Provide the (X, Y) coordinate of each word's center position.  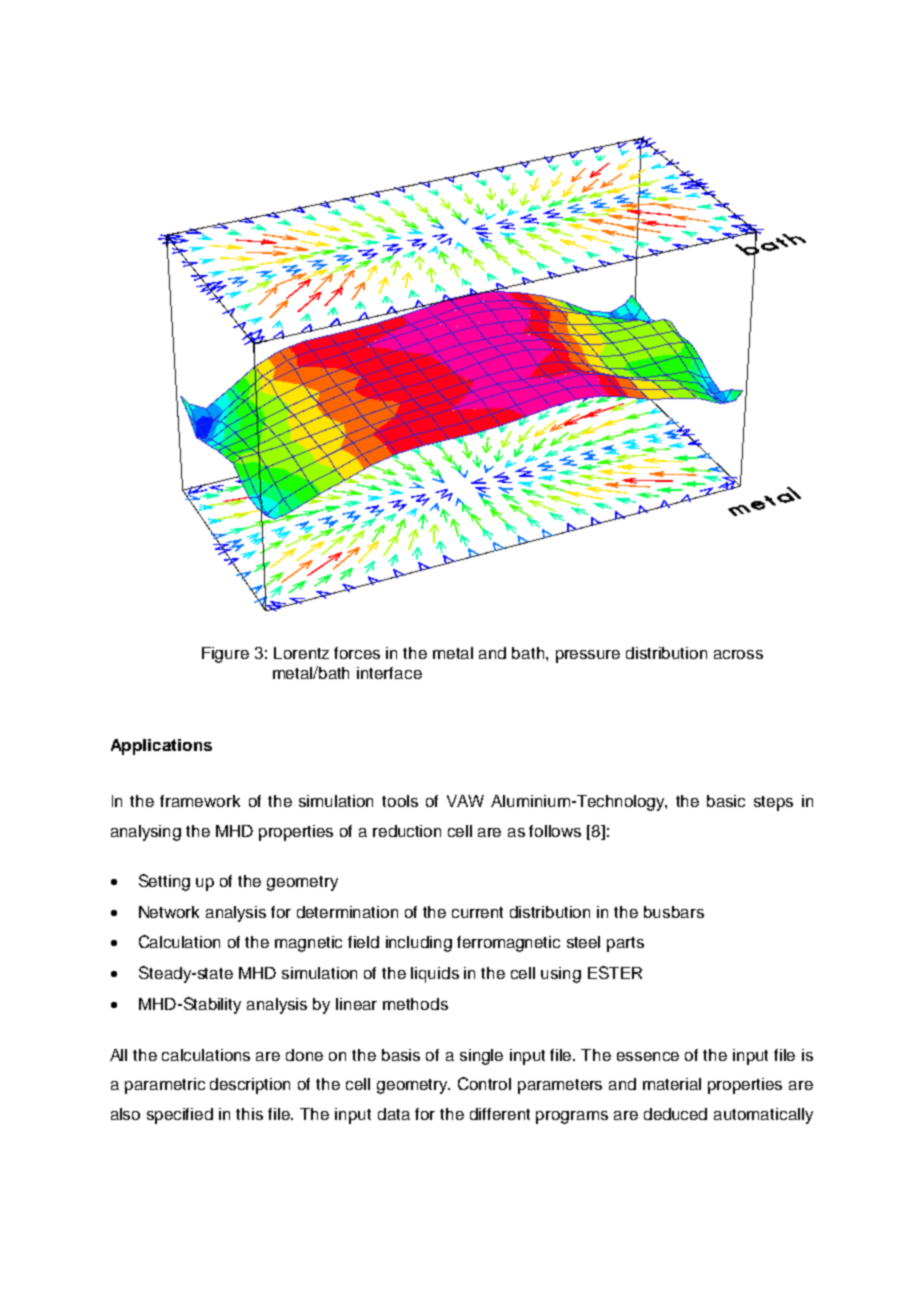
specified (180, 1116)
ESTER (615, 972)
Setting (164, 882)
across (738, 654)
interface (389, 673)
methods (415, 1004)
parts (625, 944)
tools (400, 801)
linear (356, 1004)
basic (726, 801)
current (477, 912)
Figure (225, 655)
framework (200, 801)
